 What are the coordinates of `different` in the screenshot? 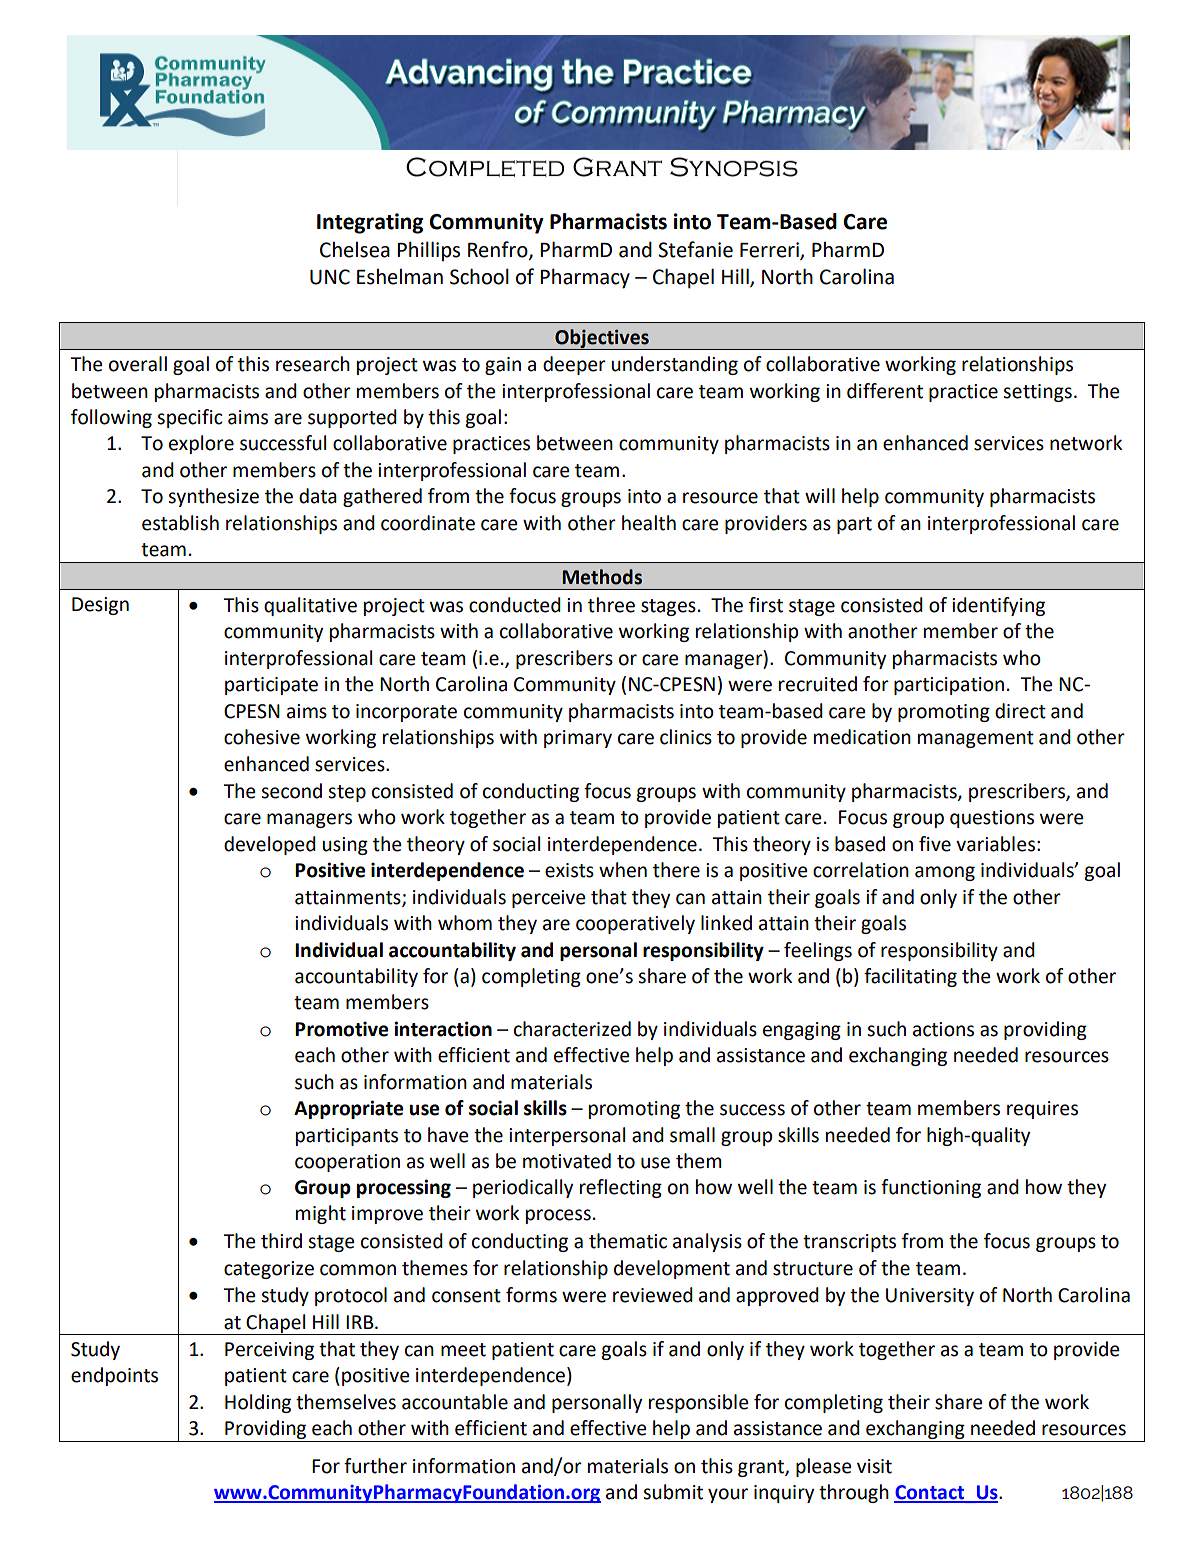 It's located at (885, 391).
